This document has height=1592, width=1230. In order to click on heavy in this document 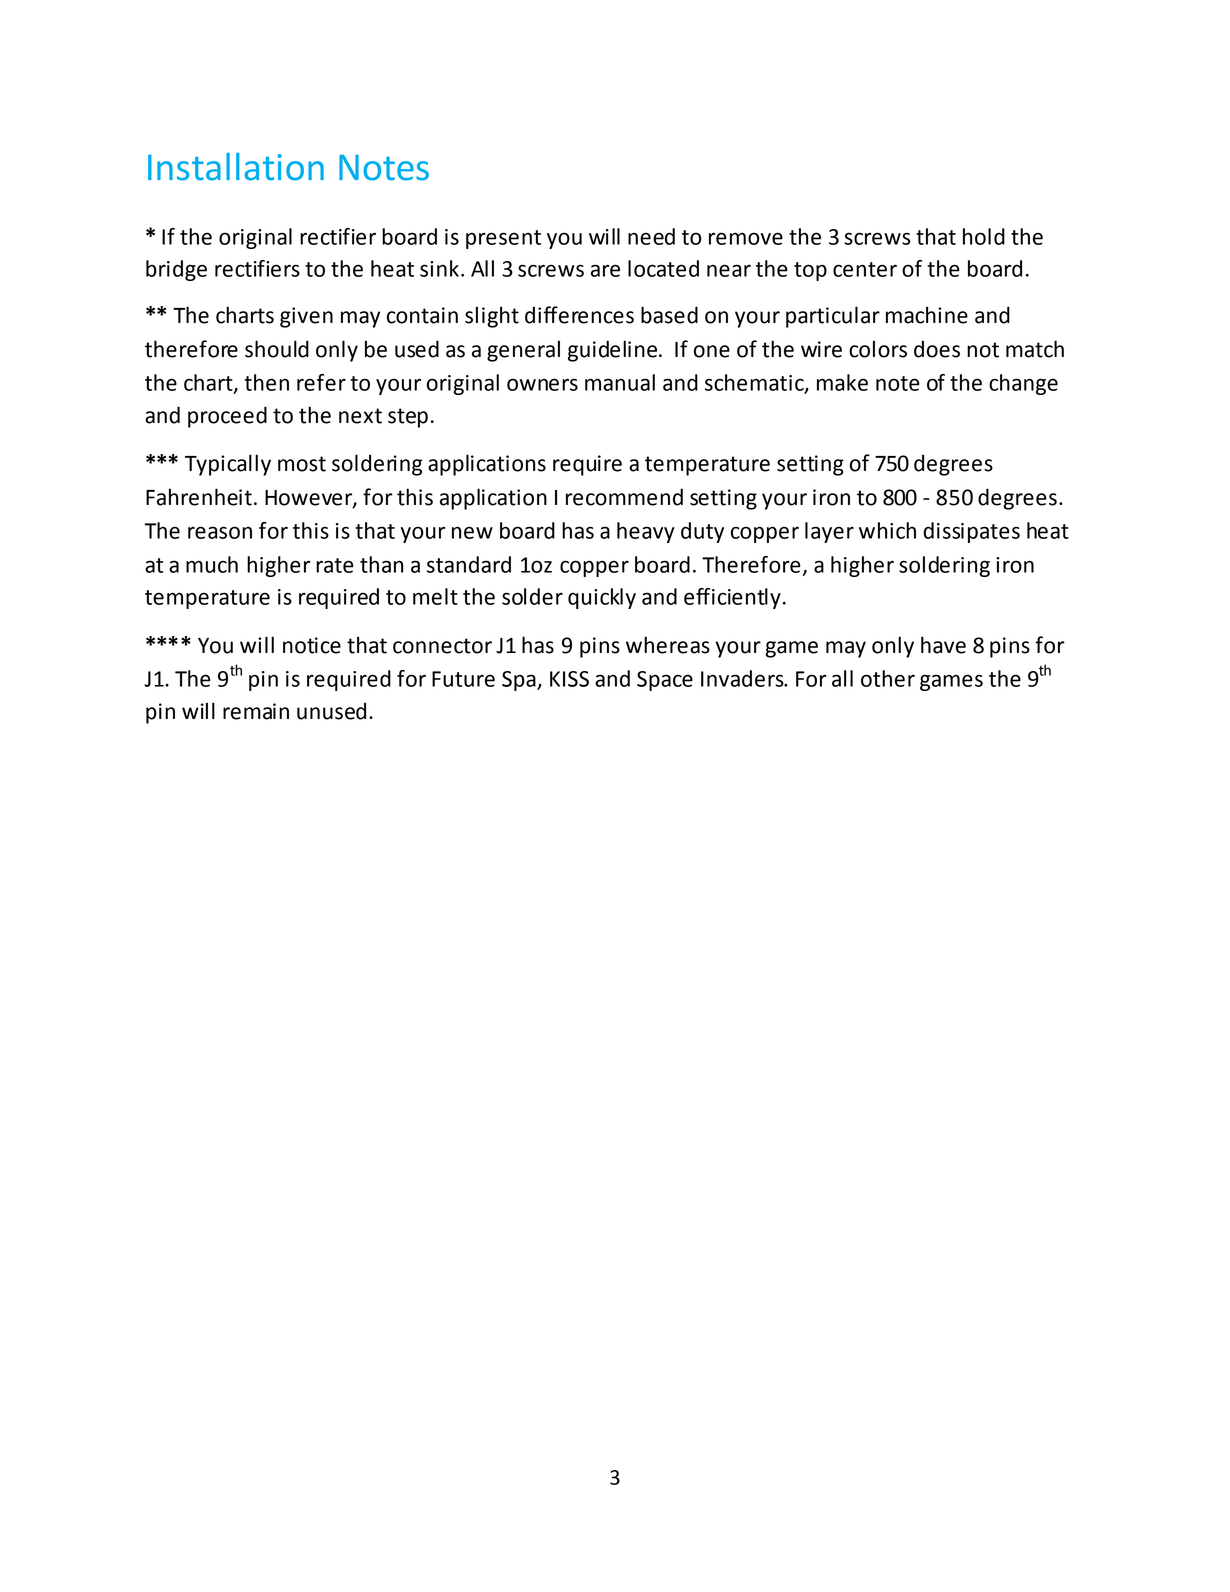, I will do `click(646, 532)`.
